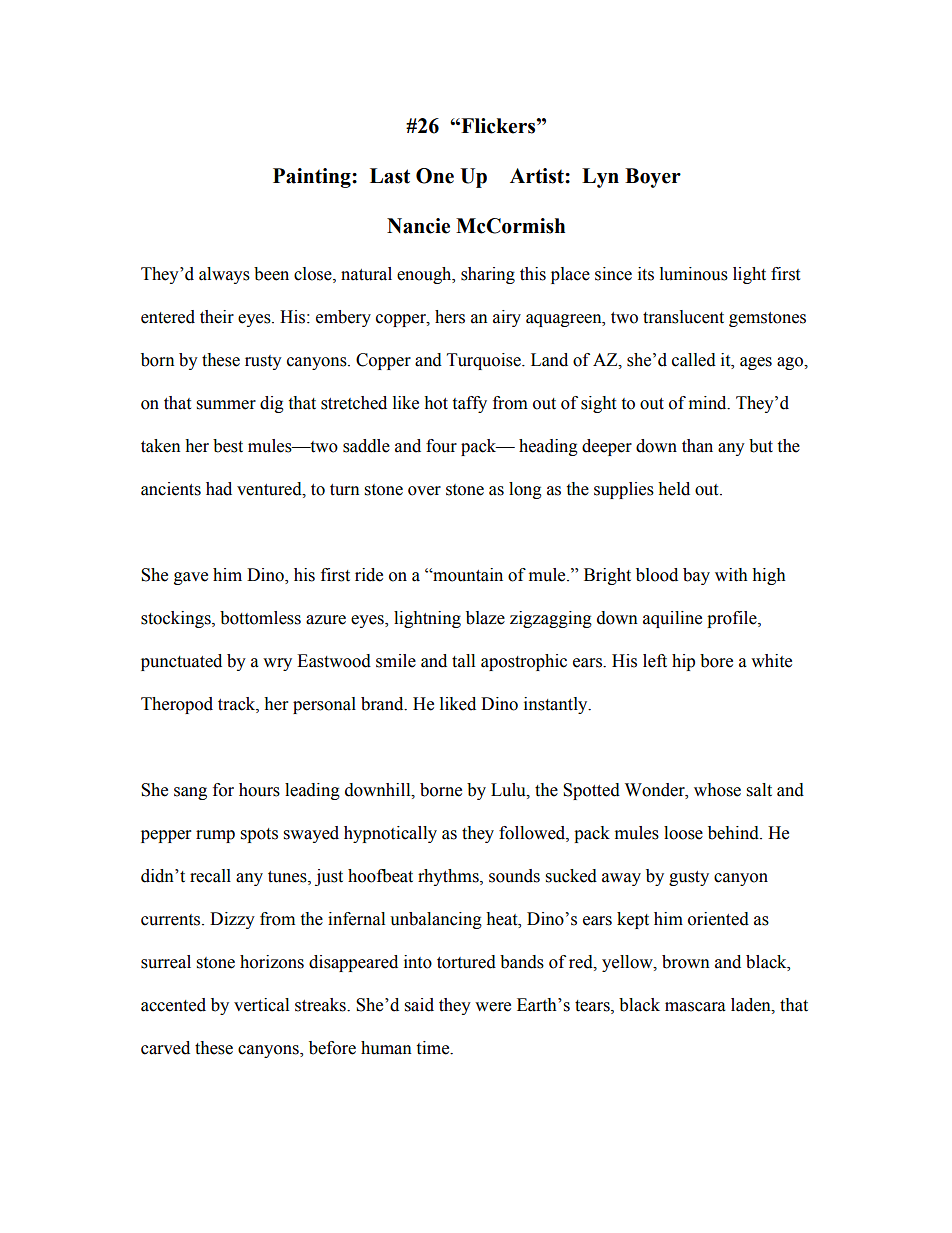 The width and height of the document is (952, 1233). Describe the element at coordinates (215, 836) in the document. I see `rump` at that location.
